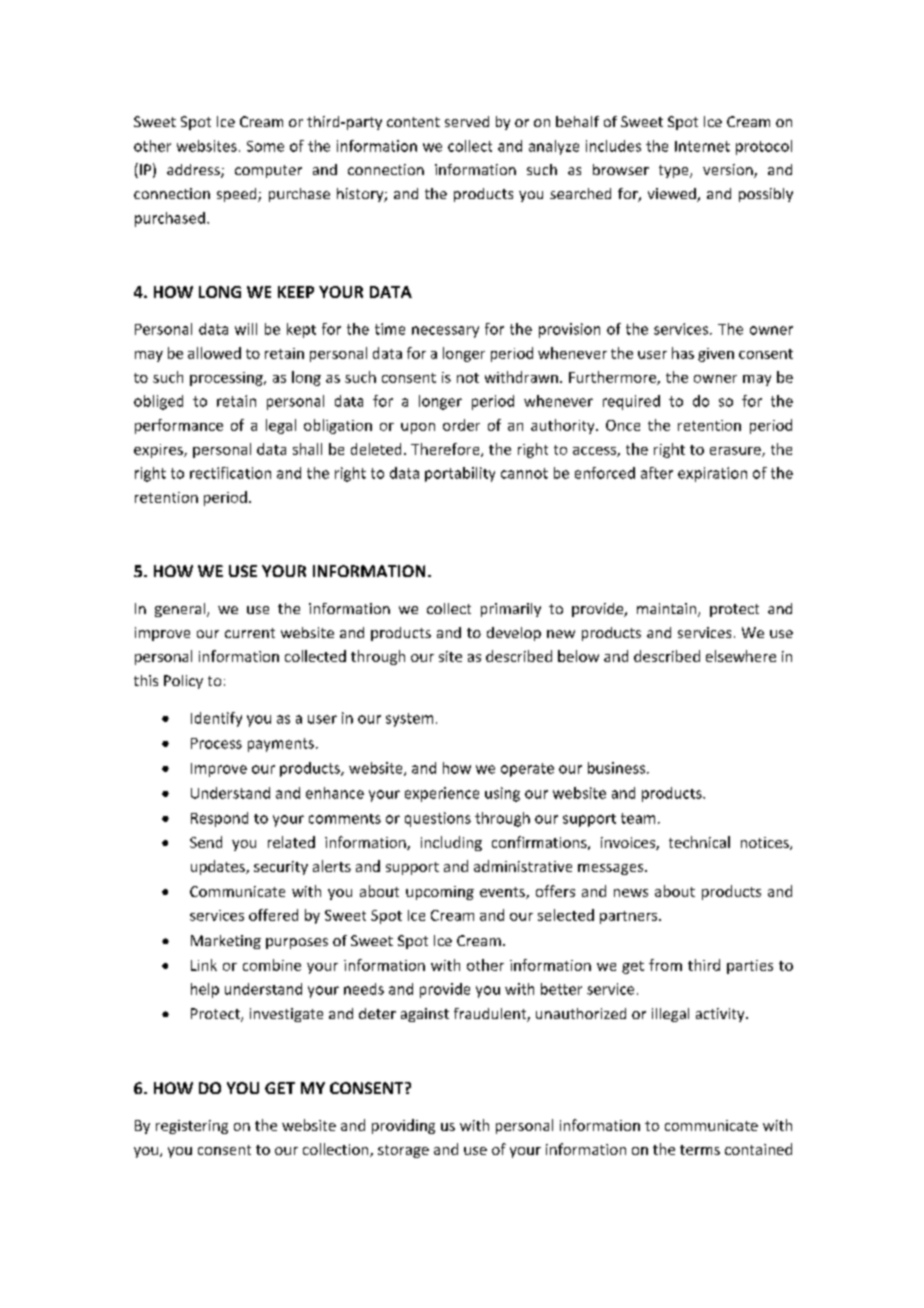  What do you see at coordinates (702, 146) in the image?
I see `Internet` at bounding box center [702, 146].
